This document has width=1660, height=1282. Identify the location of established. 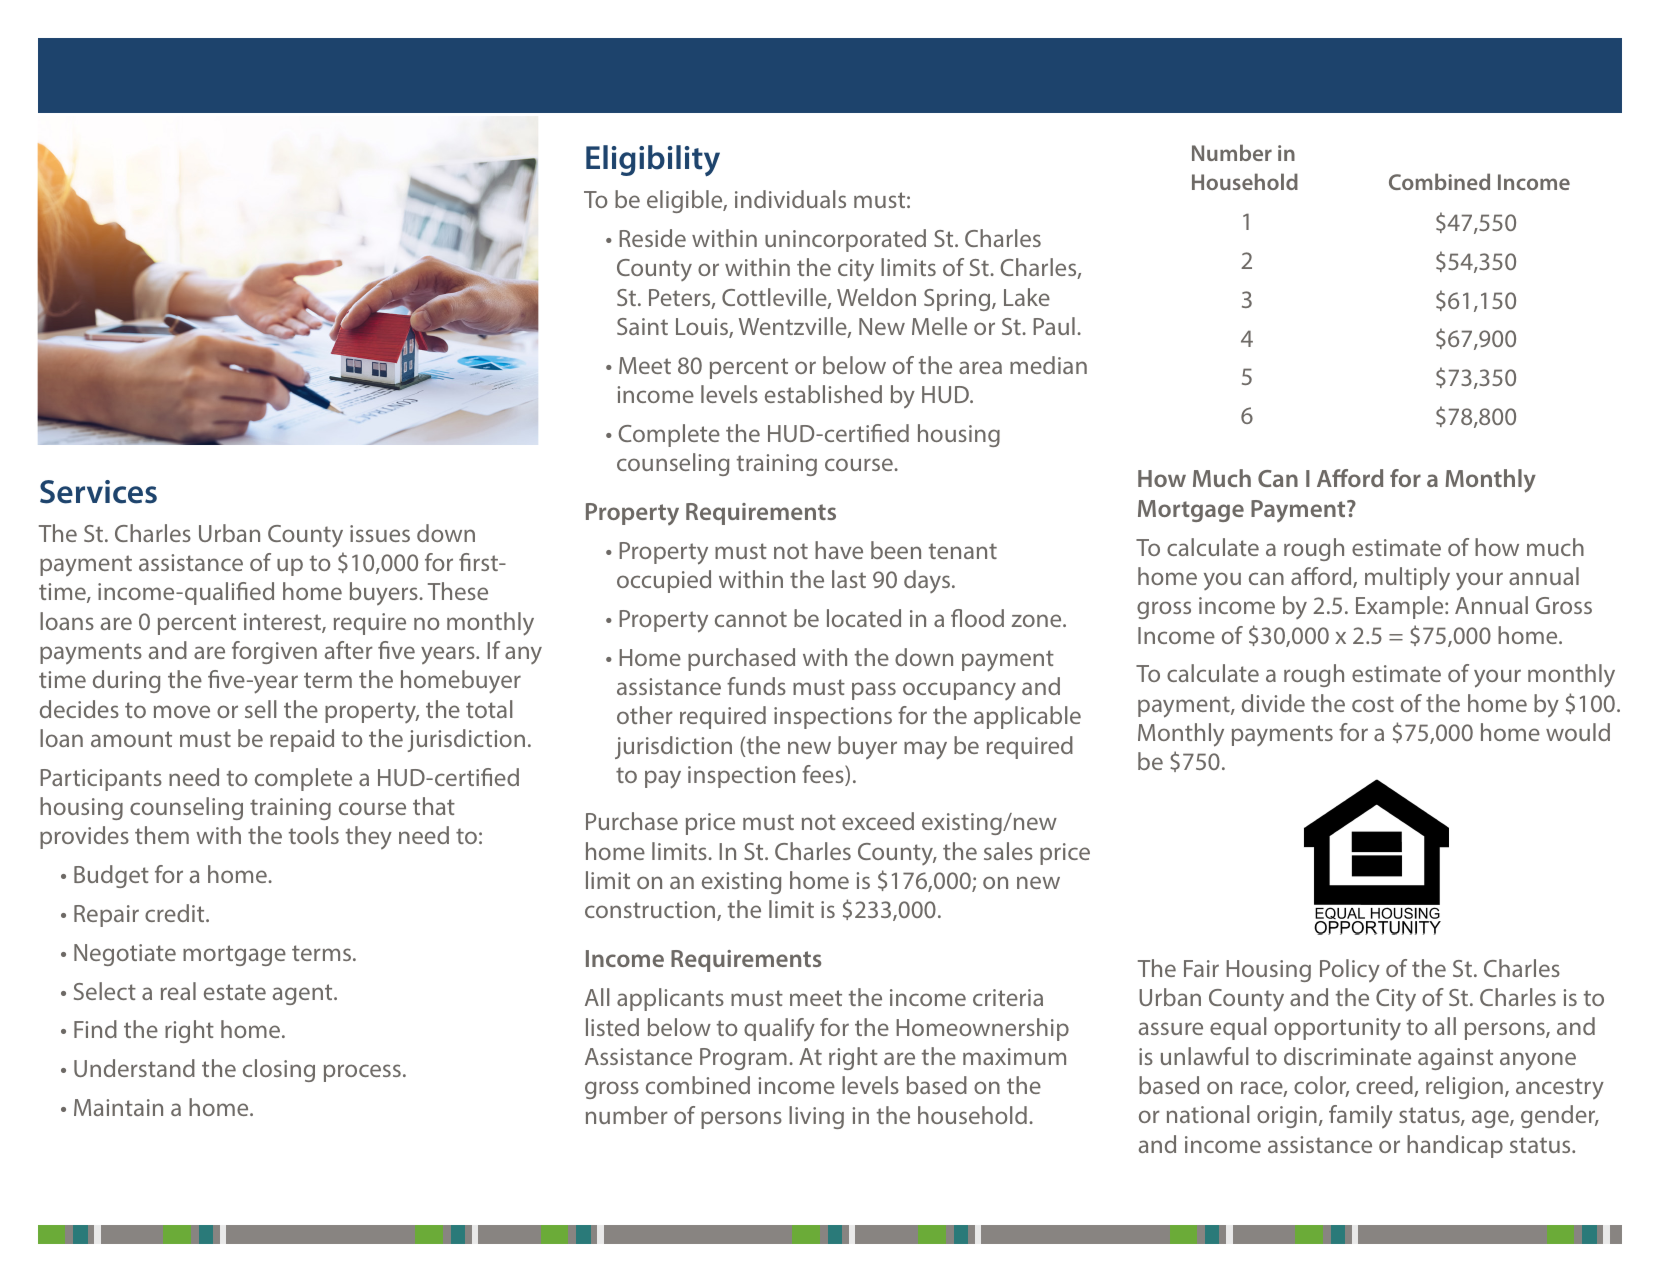
(823, 394).
